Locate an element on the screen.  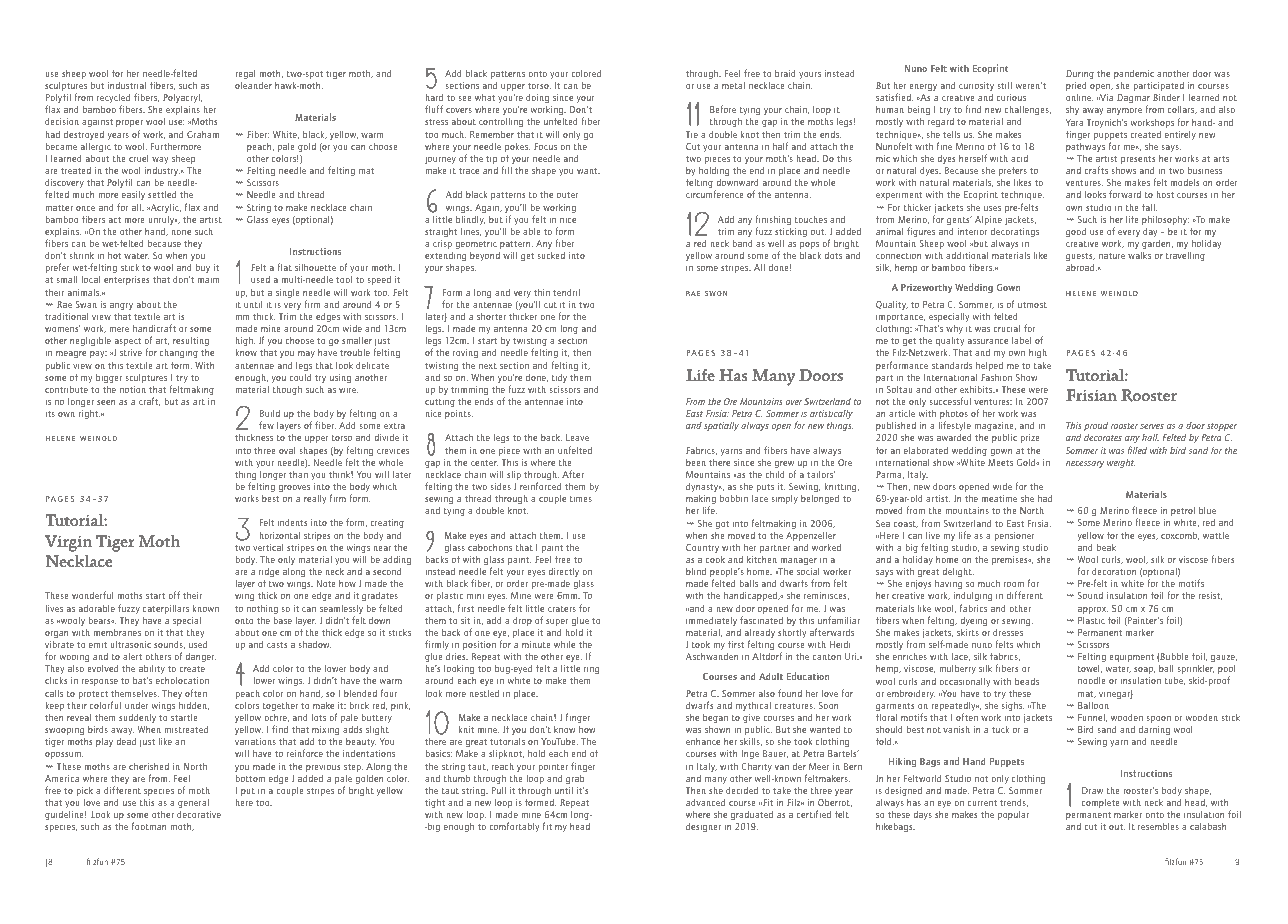
abroad is located at coordinates (1081, 267).
